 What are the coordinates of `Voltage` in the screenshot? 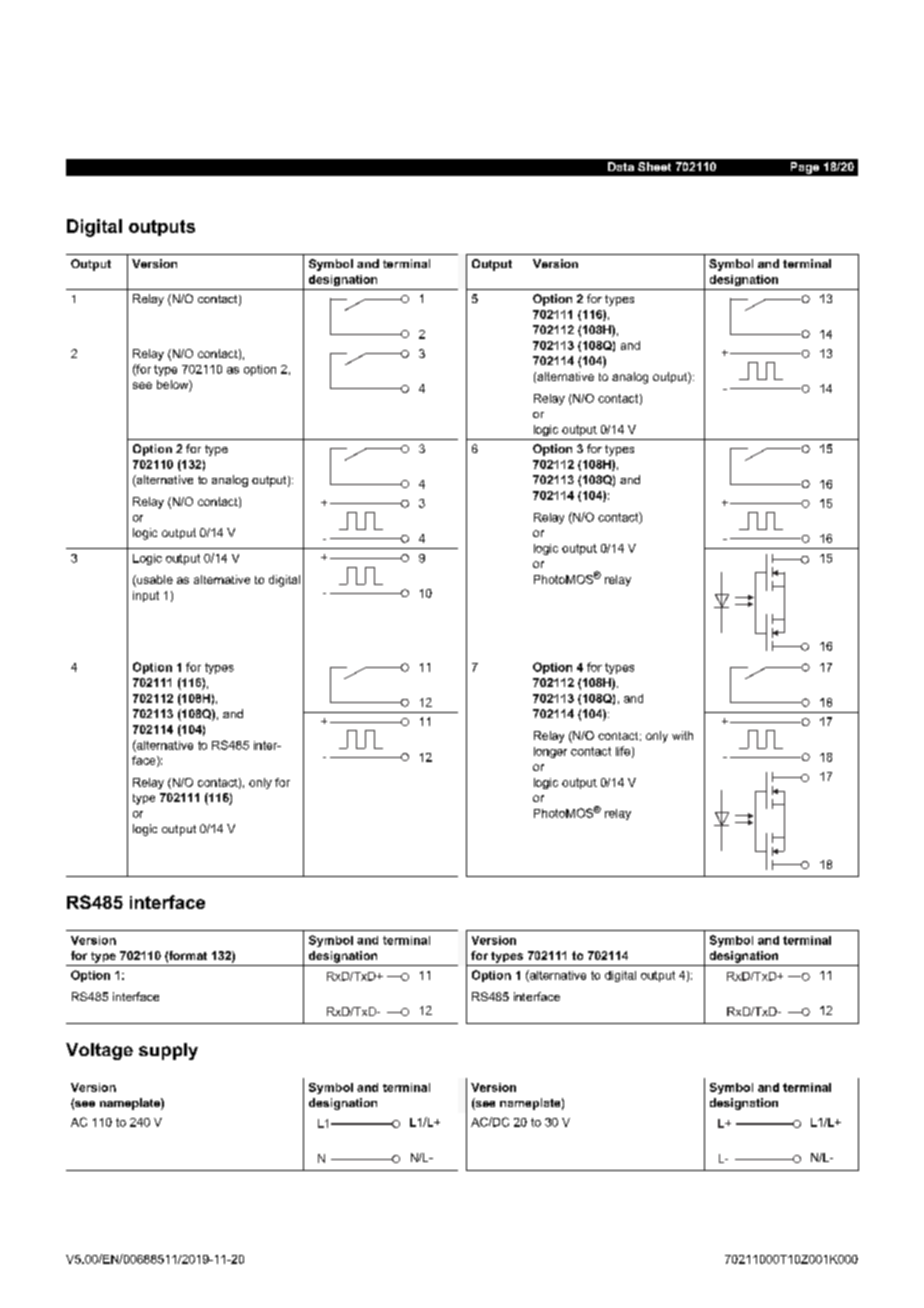 It's located at (99, 1051).
